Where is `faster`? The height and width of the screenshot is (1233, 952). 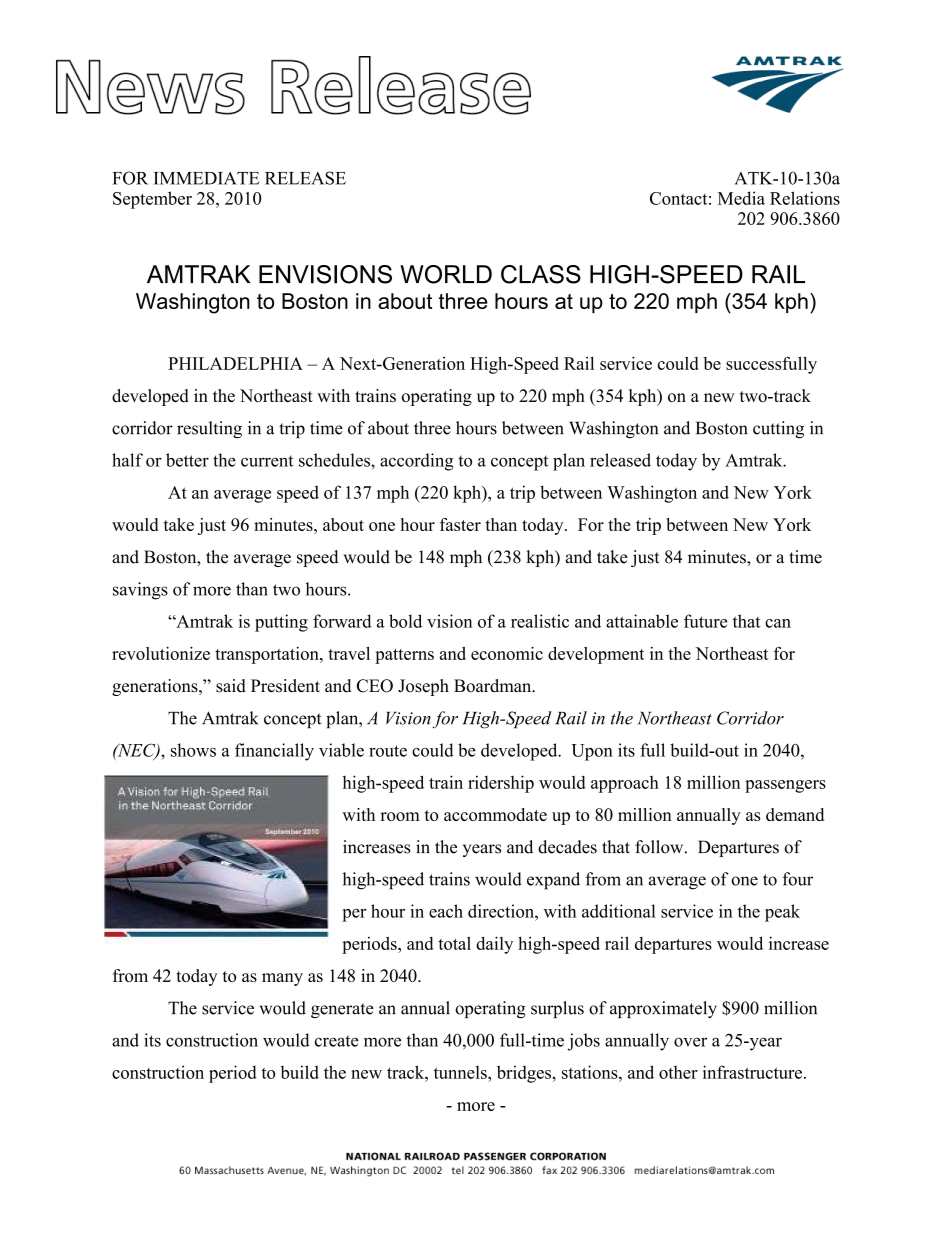 faster is located at coordinates (460, 524).
